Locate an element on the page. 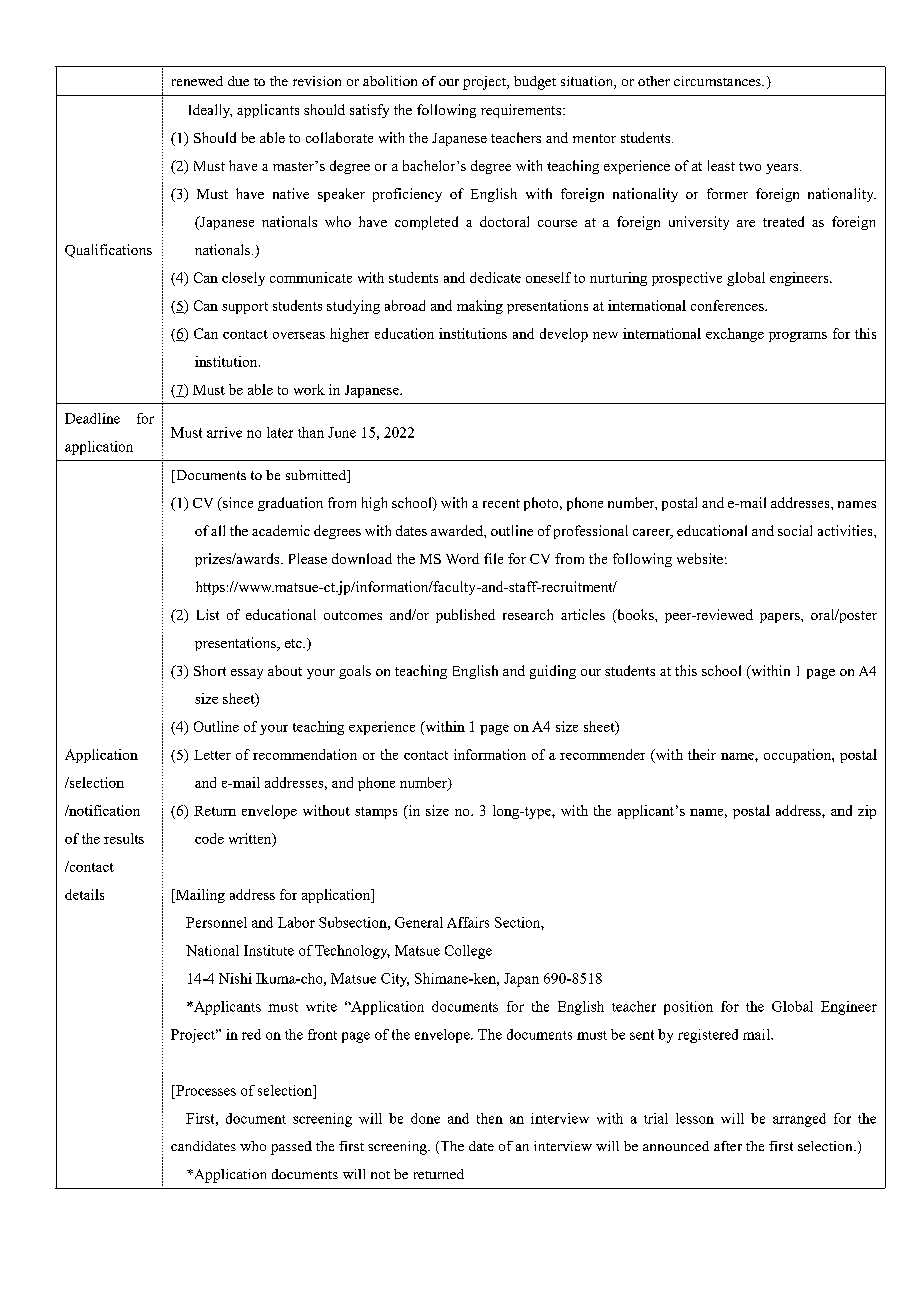  circumstances is located at coordinates (718, 81).
